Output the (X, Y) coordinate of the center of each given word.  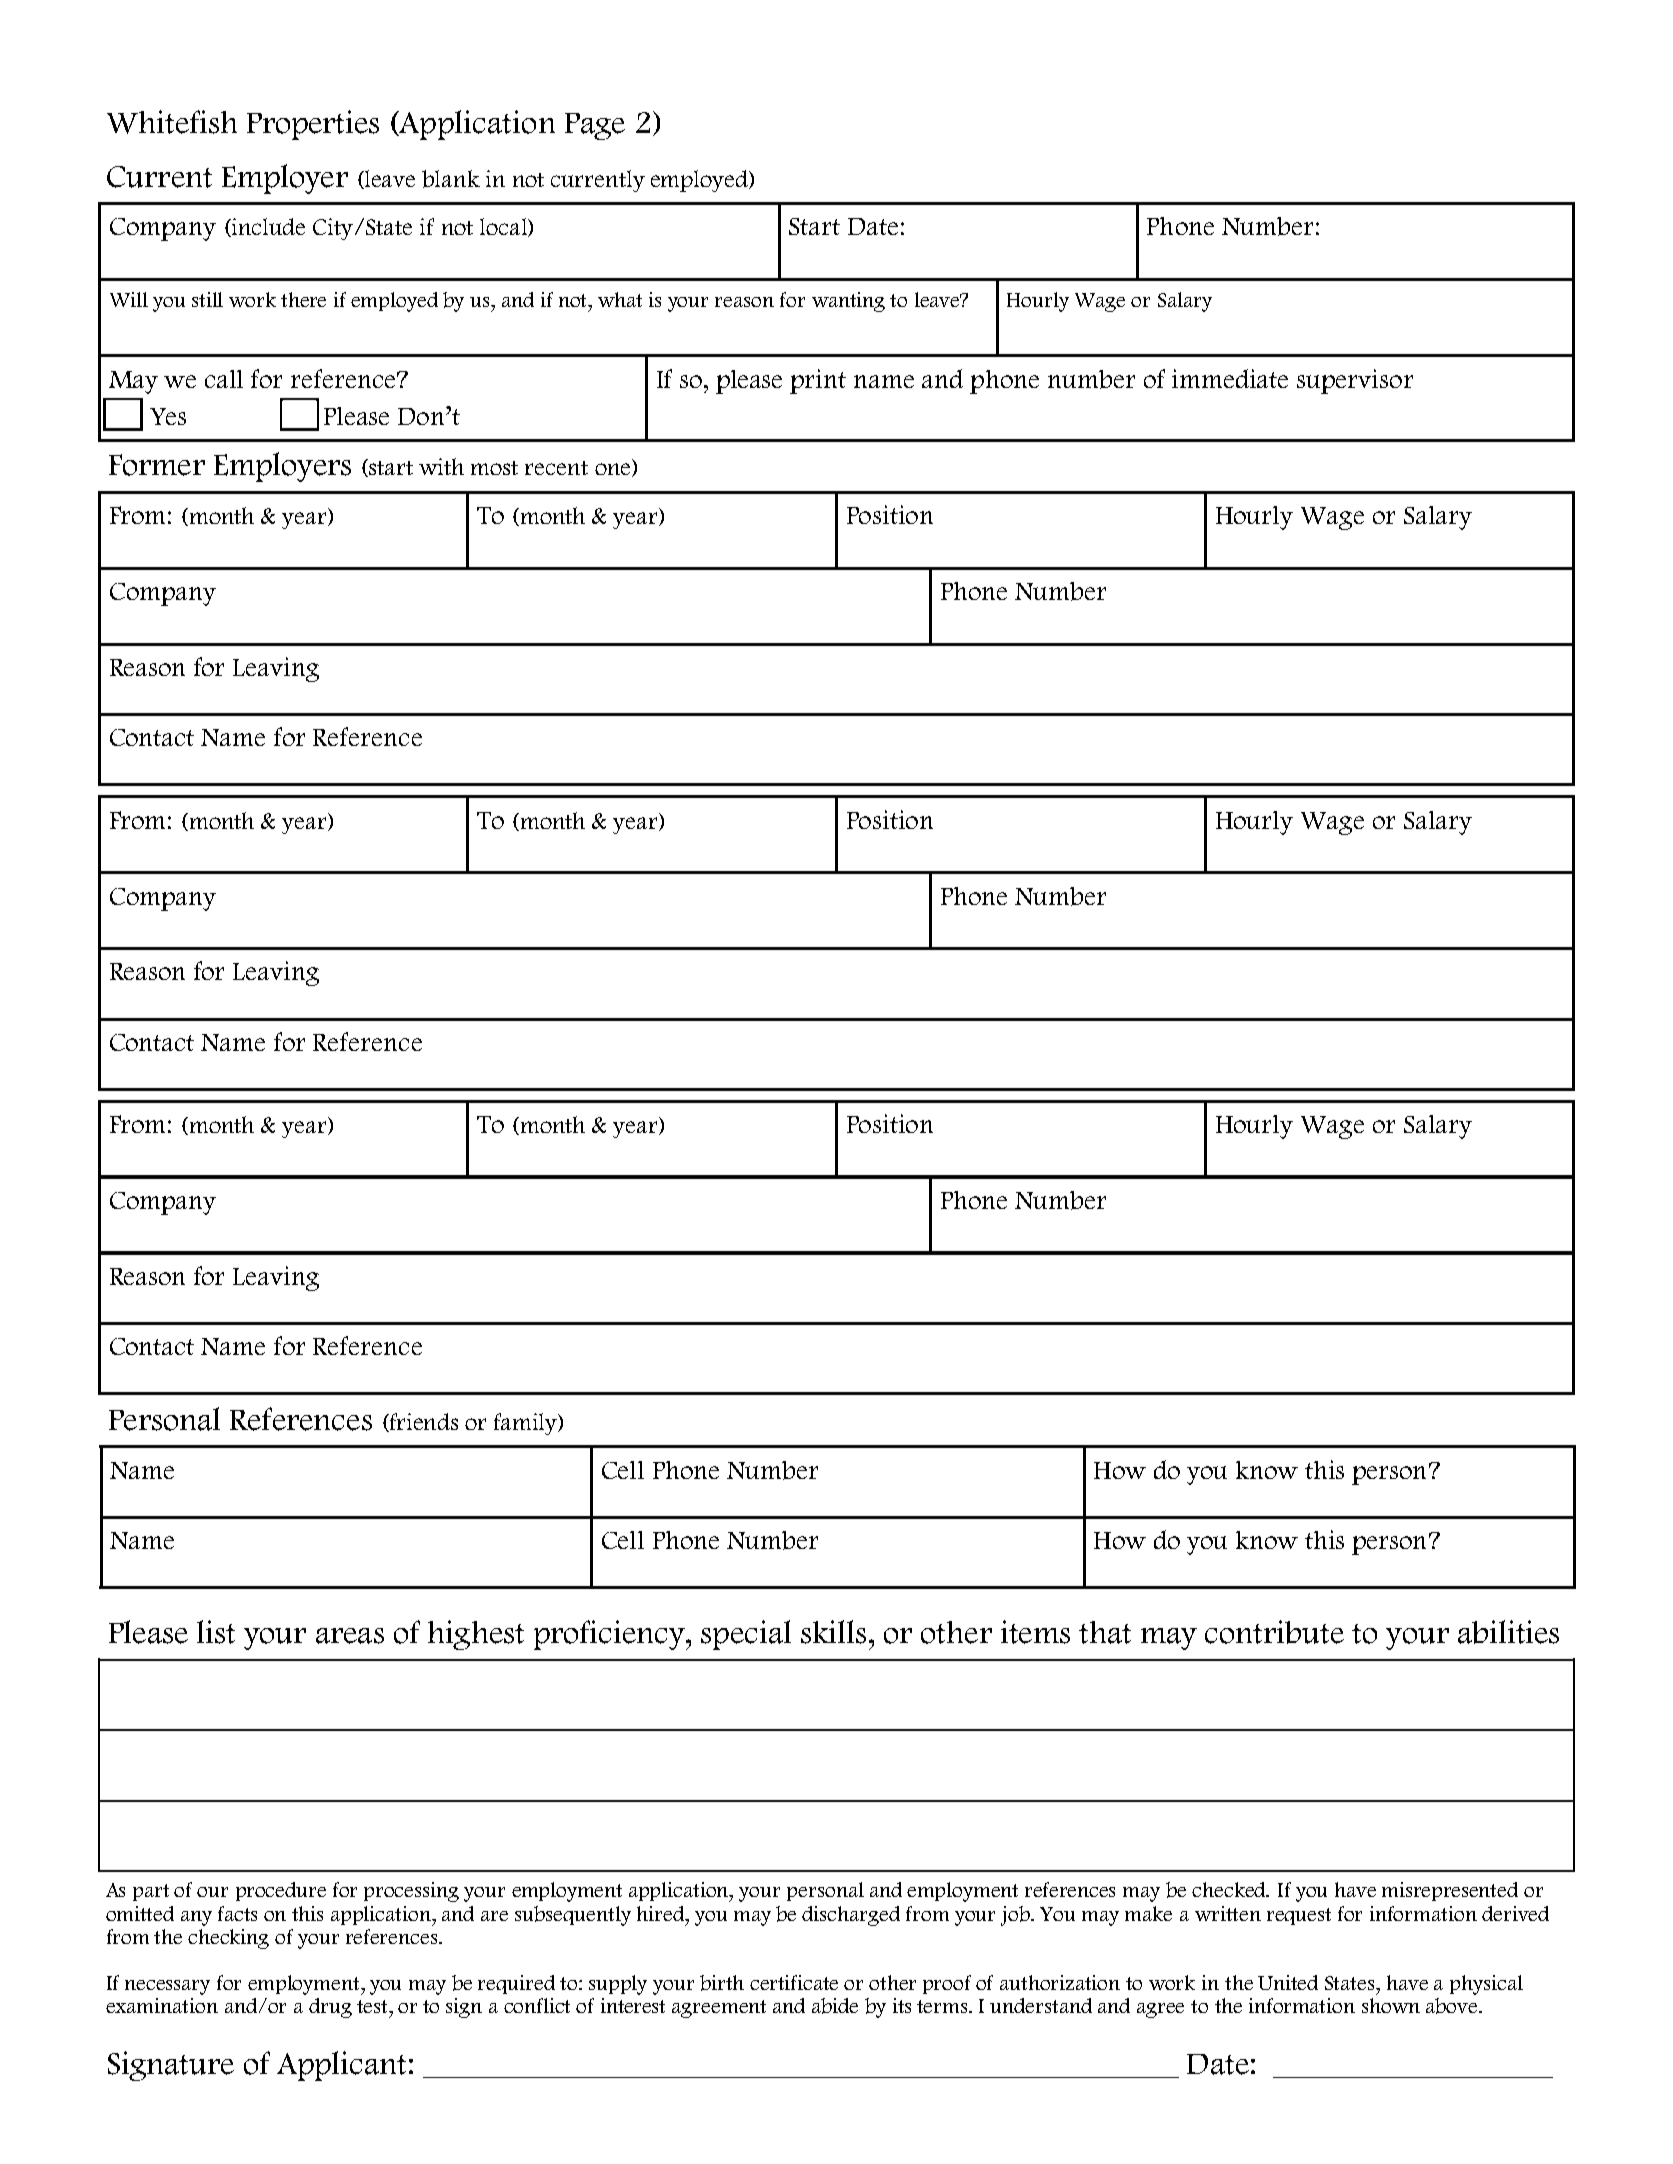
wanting (848, 302)
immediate (1230, 378)
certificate (794, 1982)
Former (157, 465)
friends (423, 1422)
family (527, 1424)
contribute (1274, 1632)
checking (228, 1939)
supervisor (1355, 381)
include (267, 227)
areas (350, 1636)
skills (833, 1632)
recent (556, 468)
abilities (1508, 1632)
